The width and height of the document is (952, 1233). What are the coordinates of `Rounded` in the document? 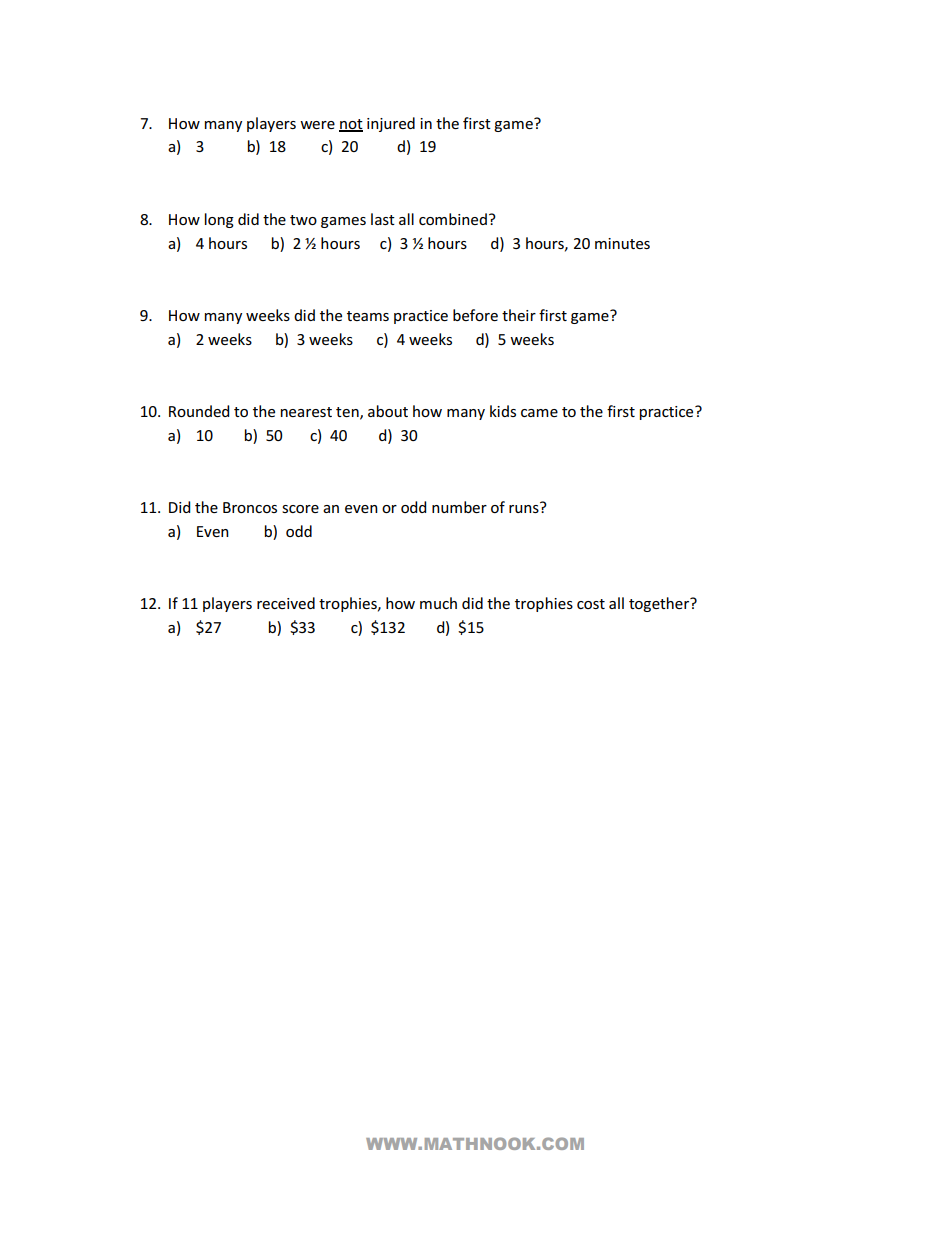 It's located at (199, 411).
